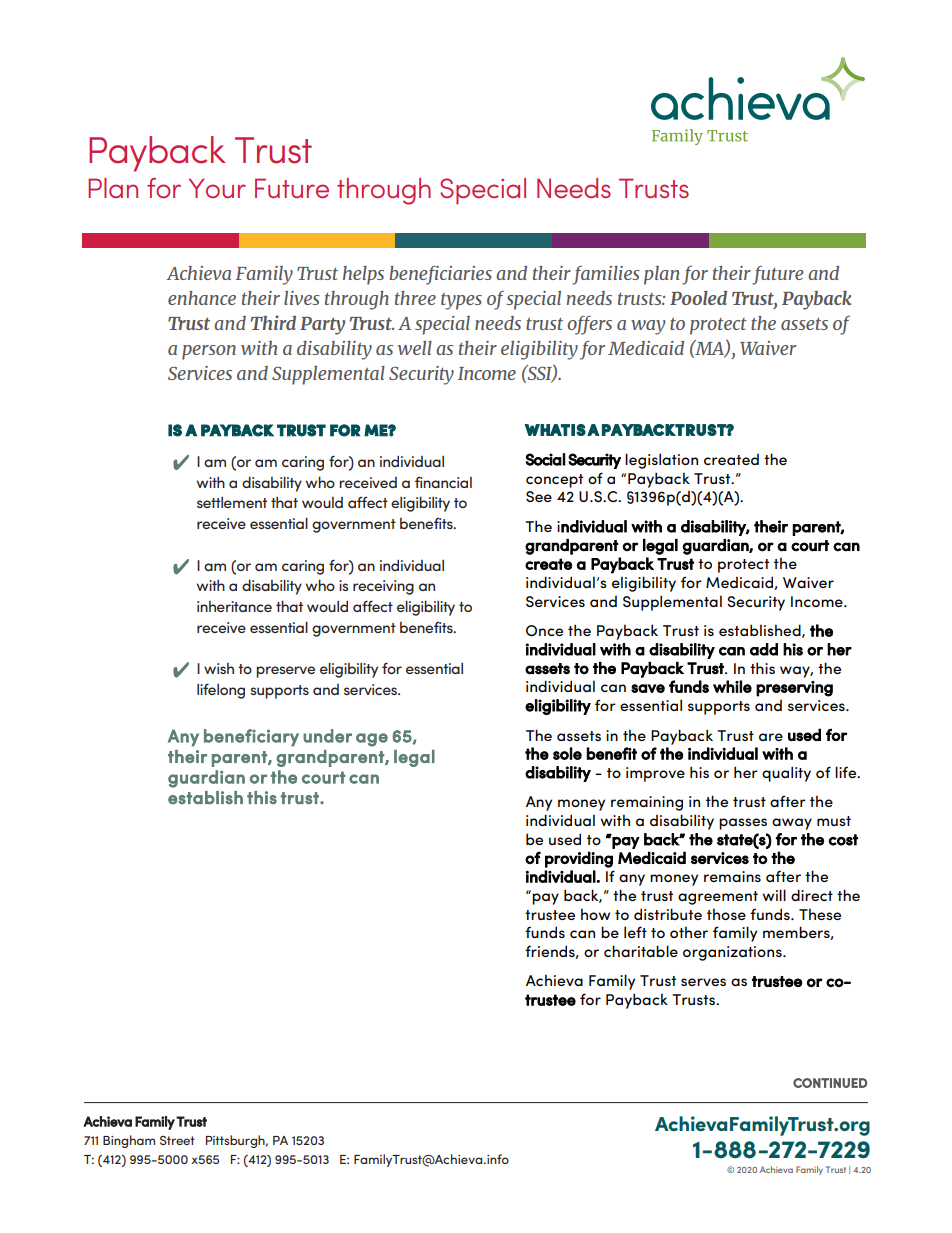 The width and height of the screenshot is (952, 1233). What do you see at coordinates (440, 275) in the screenshot?
I see `beneficiaries` at bounding box center [440, 275].
